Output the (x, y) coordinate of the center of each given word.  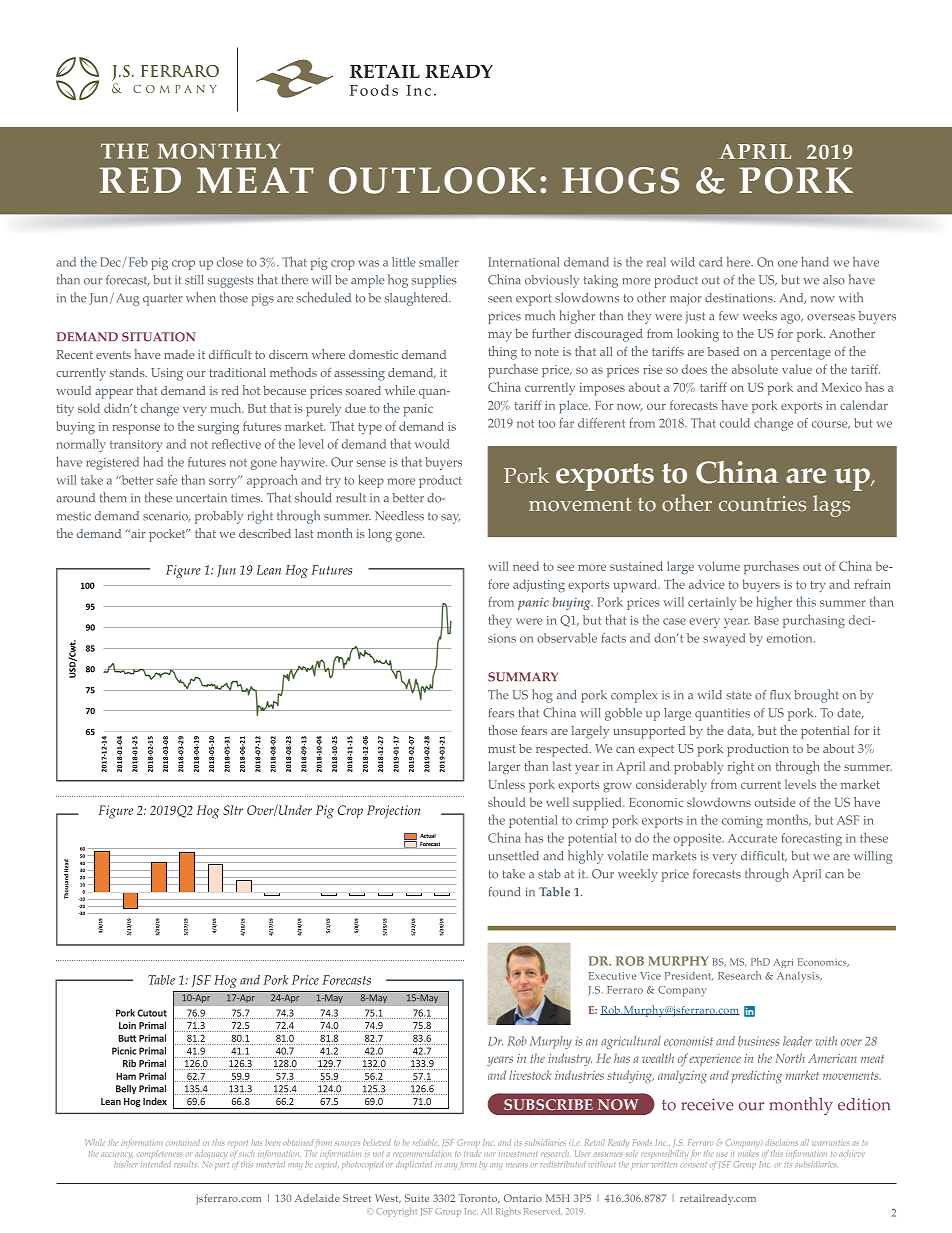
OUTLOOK (432, 180)
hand (815, 261)
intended (156, 1163)
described (265, 533)
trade (472, 1153)
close (230, 262)
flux (780, 695)
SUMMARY (523, 677)
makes (748, 1152)
